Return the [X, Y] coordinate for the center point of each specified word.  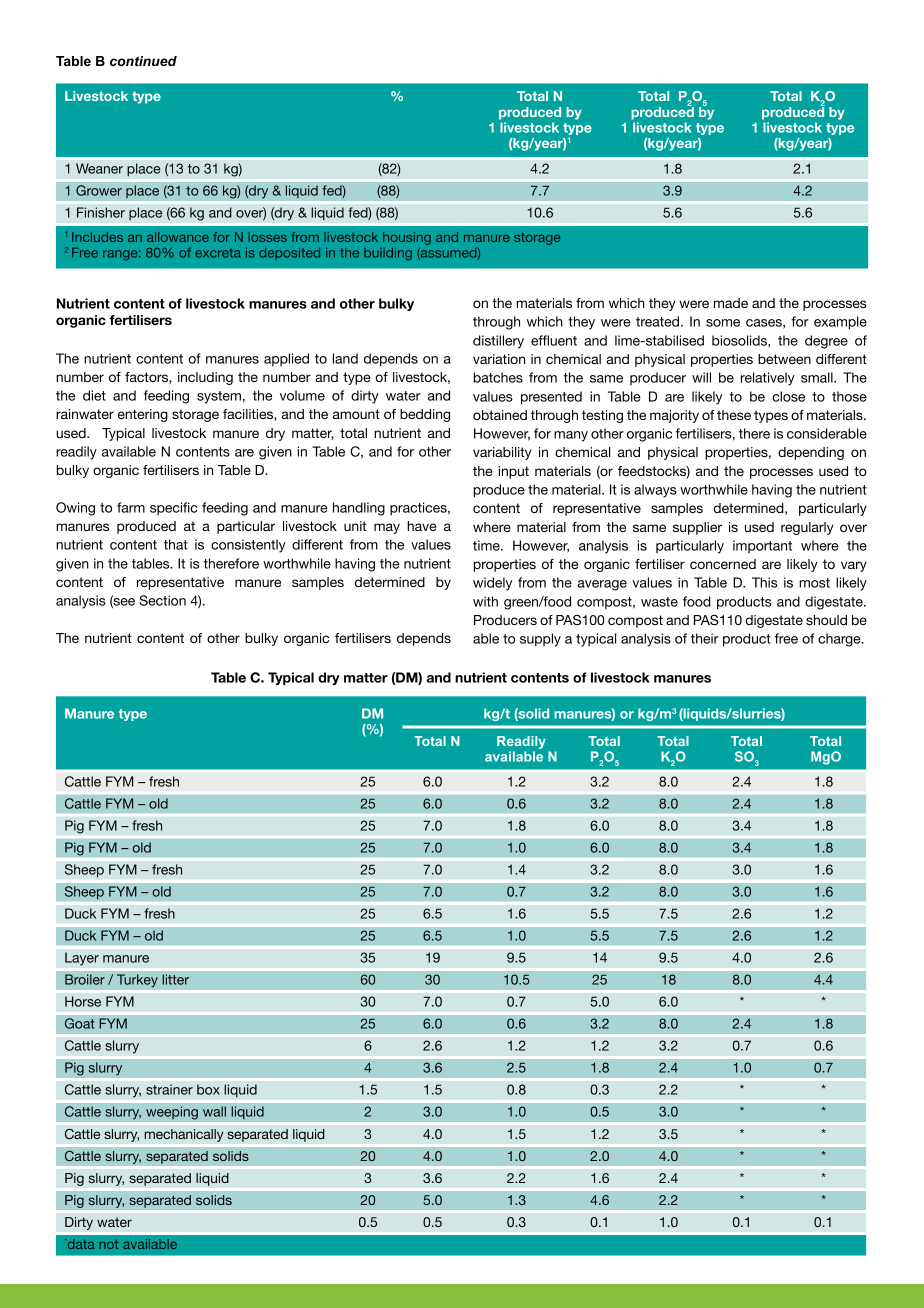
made [731, 303]
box [208, 1089]
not [108, 1244]
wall [214, 1111]
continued [143, 61]
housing [407, 238]
